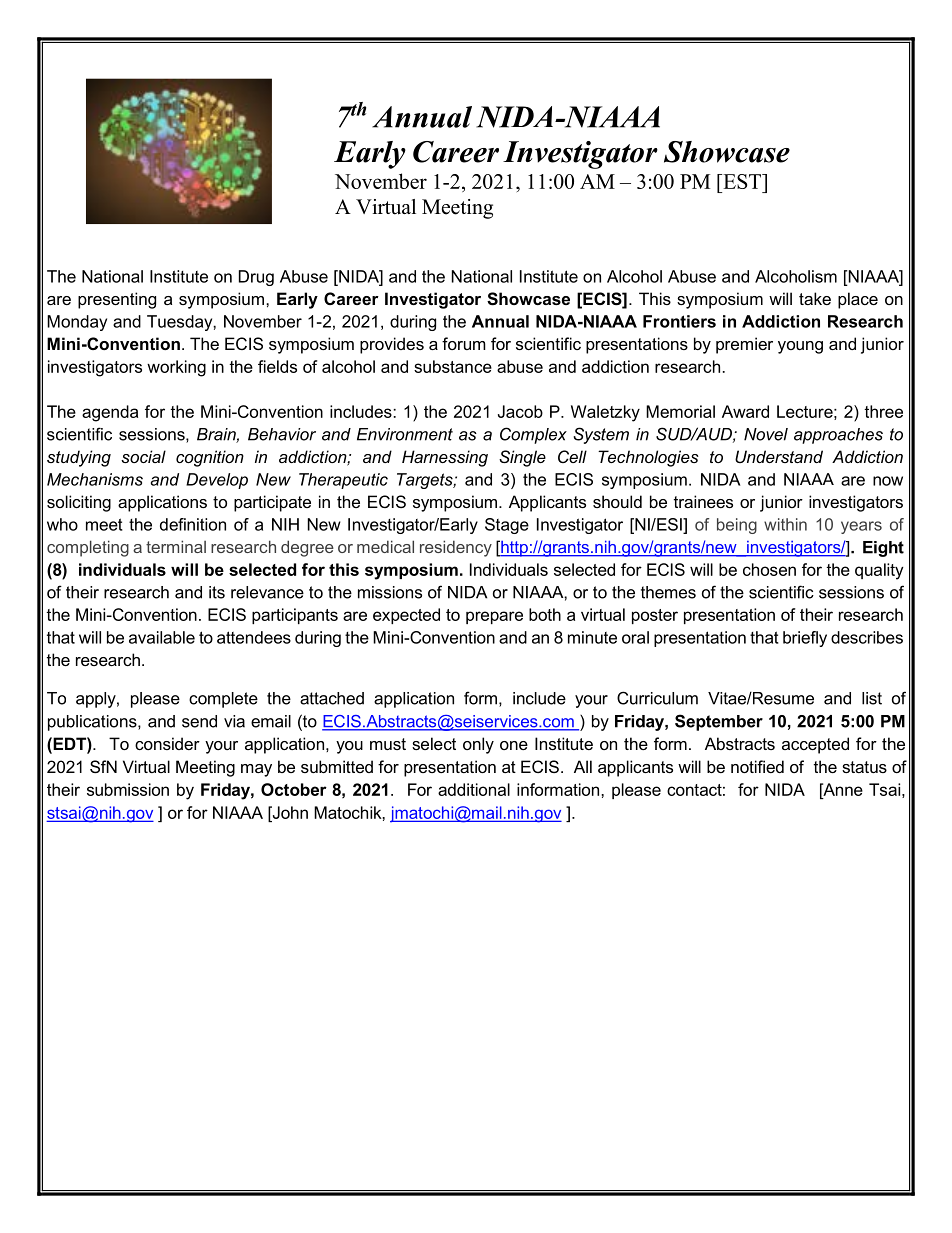 This screenshot has width=952, height=1233. I want to click on within, so click(785, 524).
